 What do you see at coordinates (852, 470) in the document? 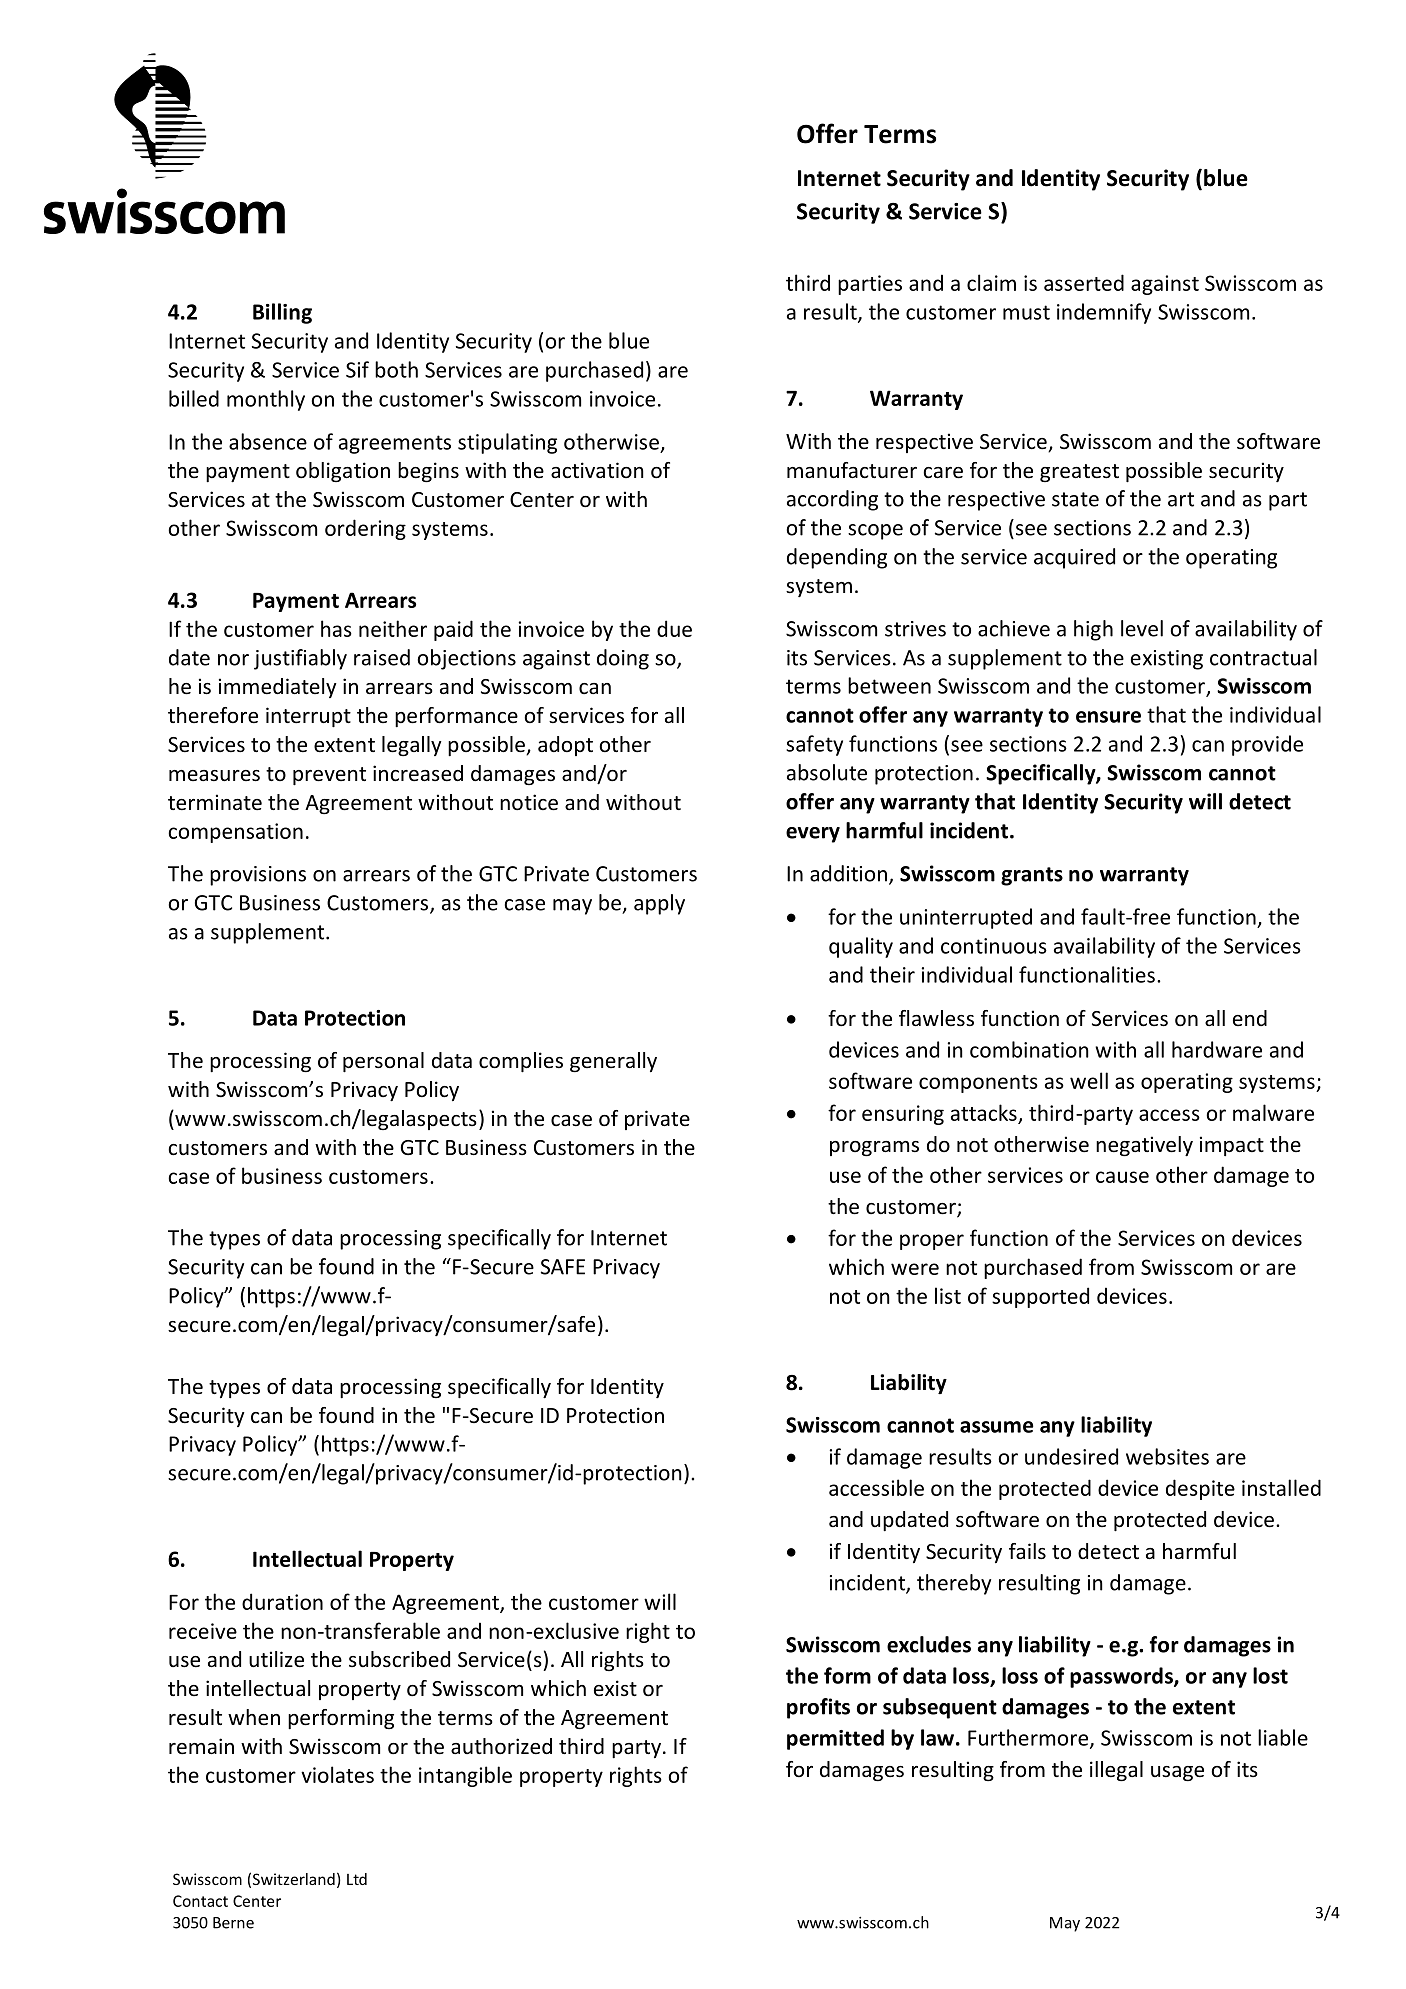
I see `manufacturer` at bounding box center [852, 470].
